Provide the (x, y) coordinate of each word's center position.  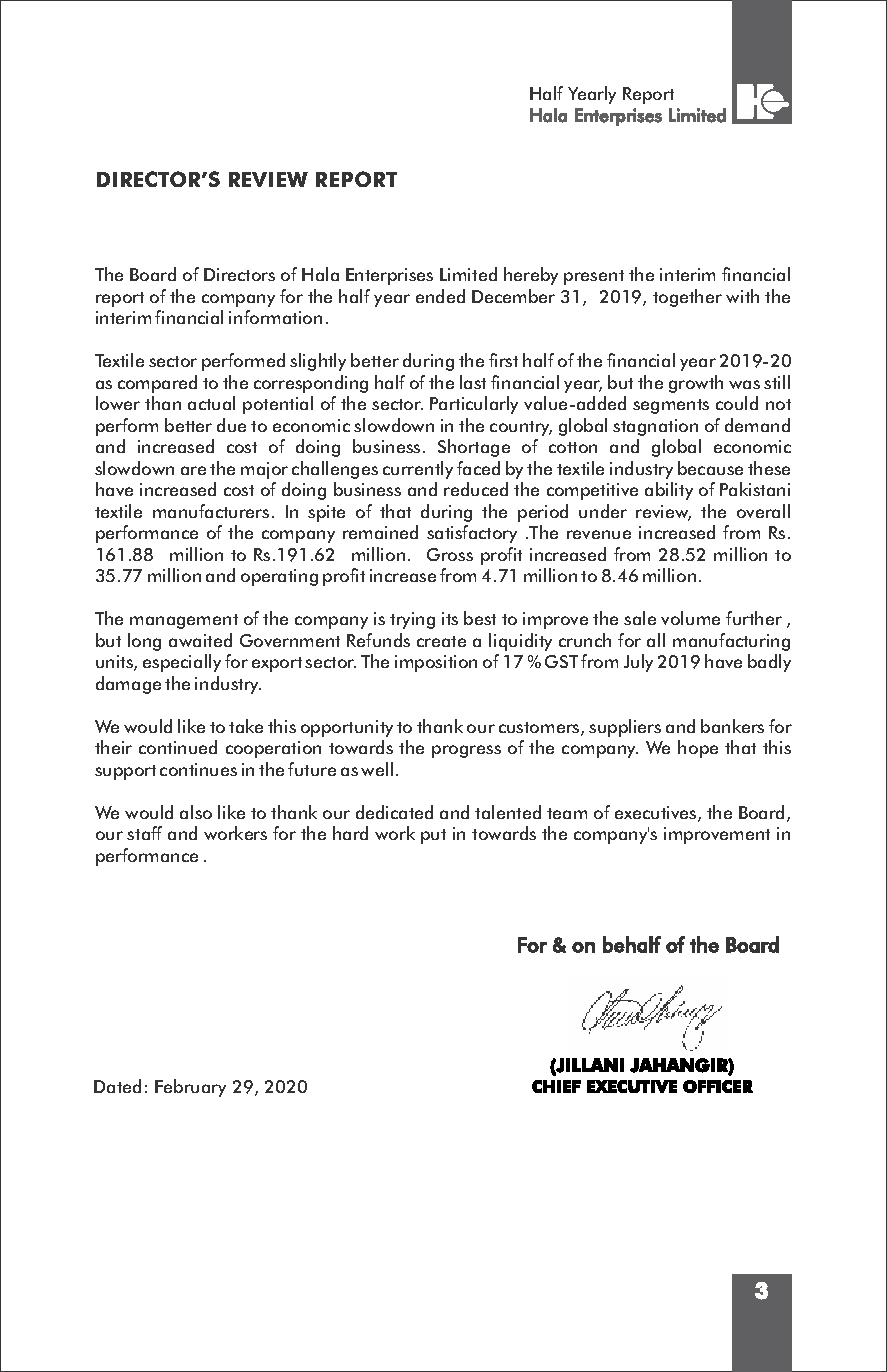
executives (657, 814)
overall (763, 511)
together (687, 298)
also (196, 812)
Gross (450, 554)
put (433, 836)
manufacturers (211, 511)
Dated (117, 1086)
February (190, 1088)
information (275, 317)
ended (440, 296)
